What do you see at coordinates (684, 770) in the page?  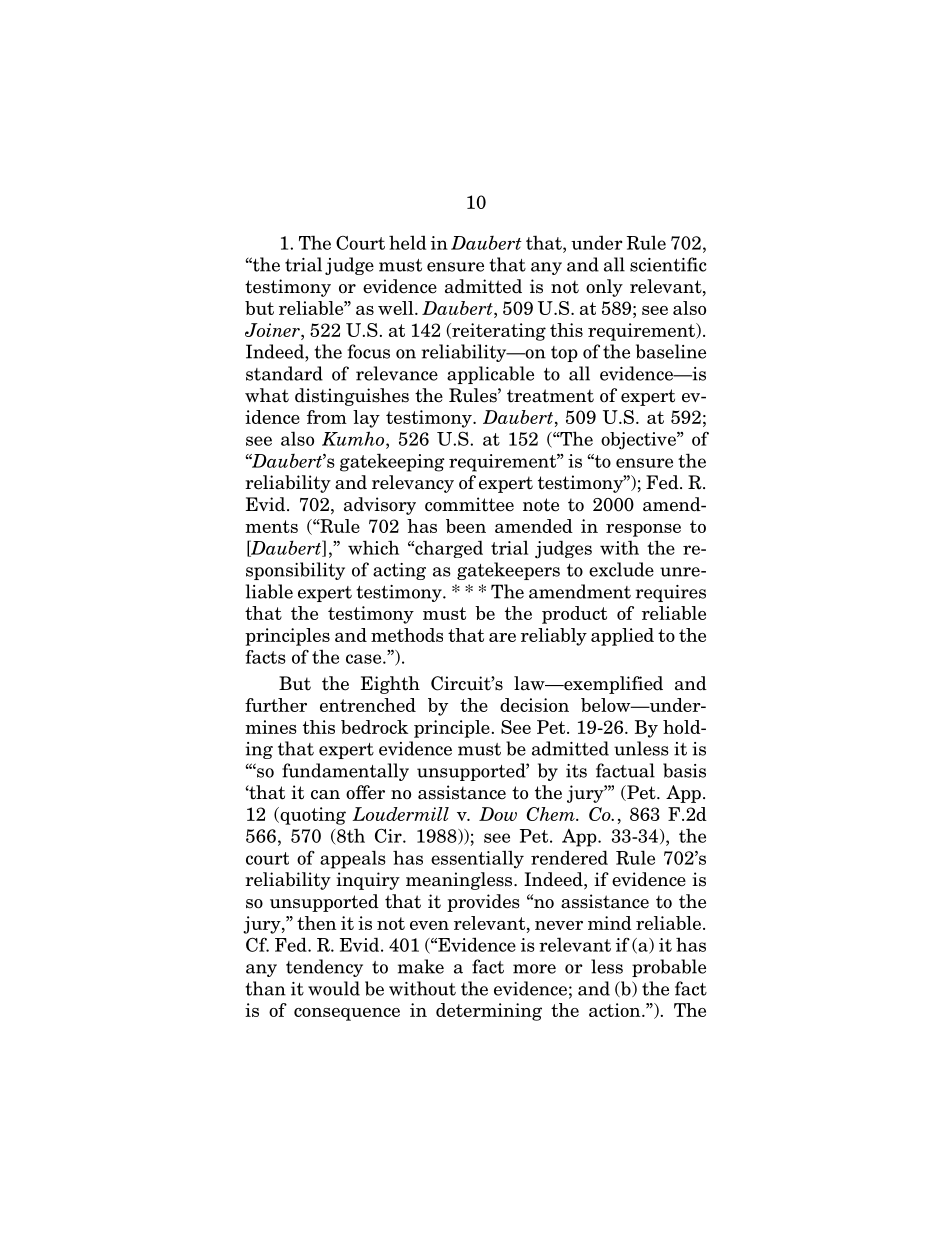 I see `basis` at bounding box center [684, 770].
